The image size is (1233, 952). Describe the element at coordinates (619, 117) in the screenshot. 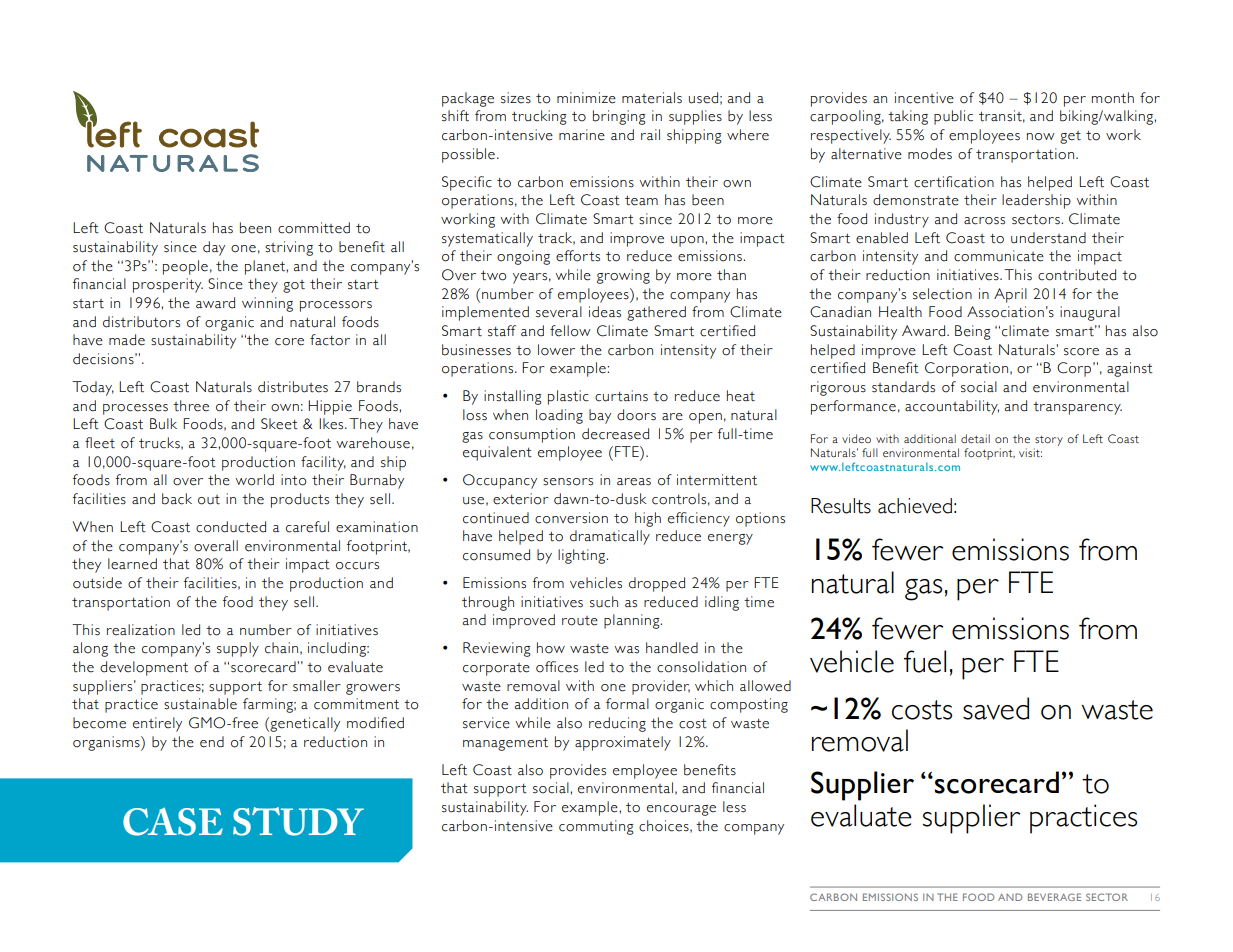

I see `bringing` at that location.
